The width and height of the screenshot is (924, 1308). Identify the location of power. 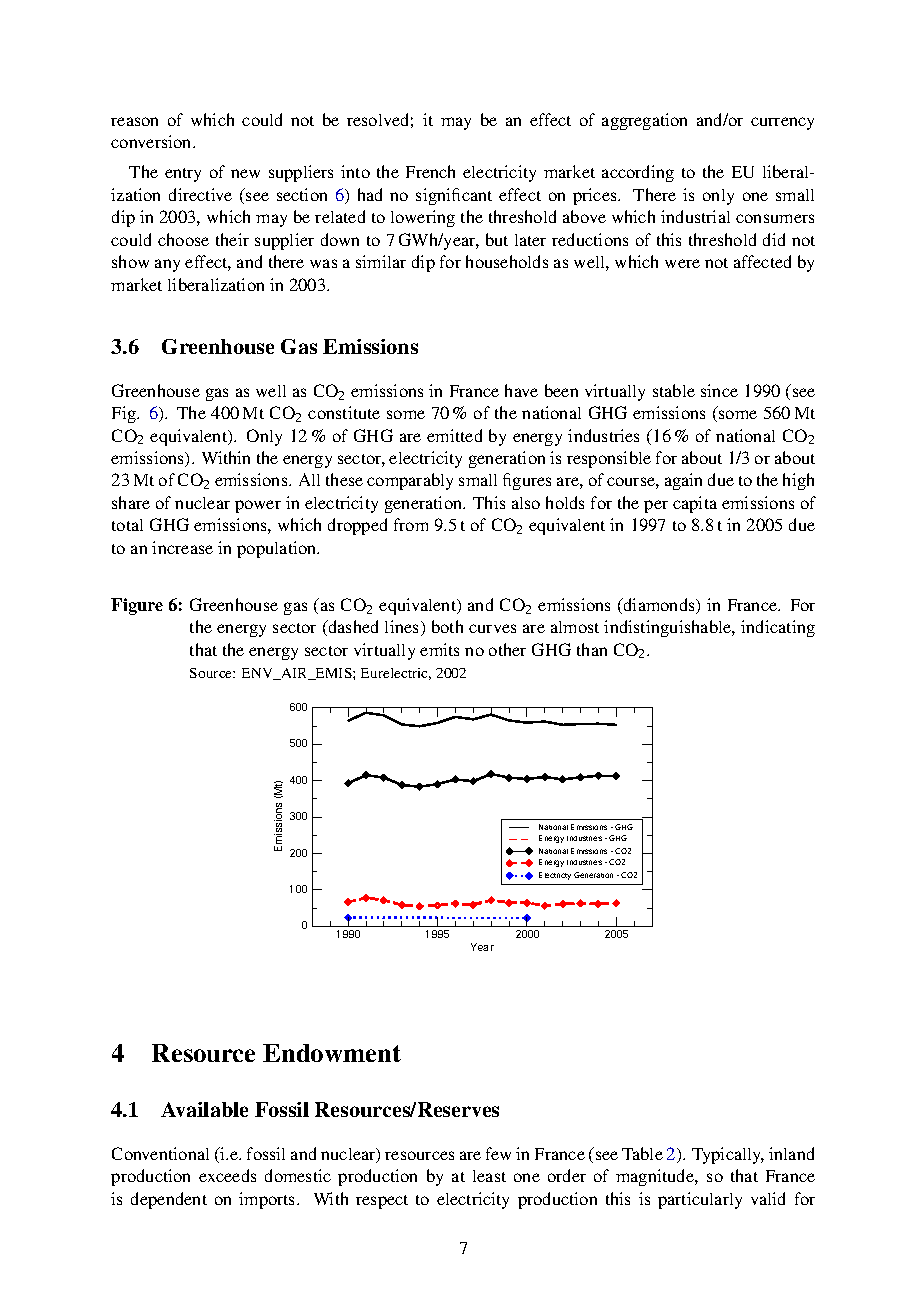
(258, 506).
